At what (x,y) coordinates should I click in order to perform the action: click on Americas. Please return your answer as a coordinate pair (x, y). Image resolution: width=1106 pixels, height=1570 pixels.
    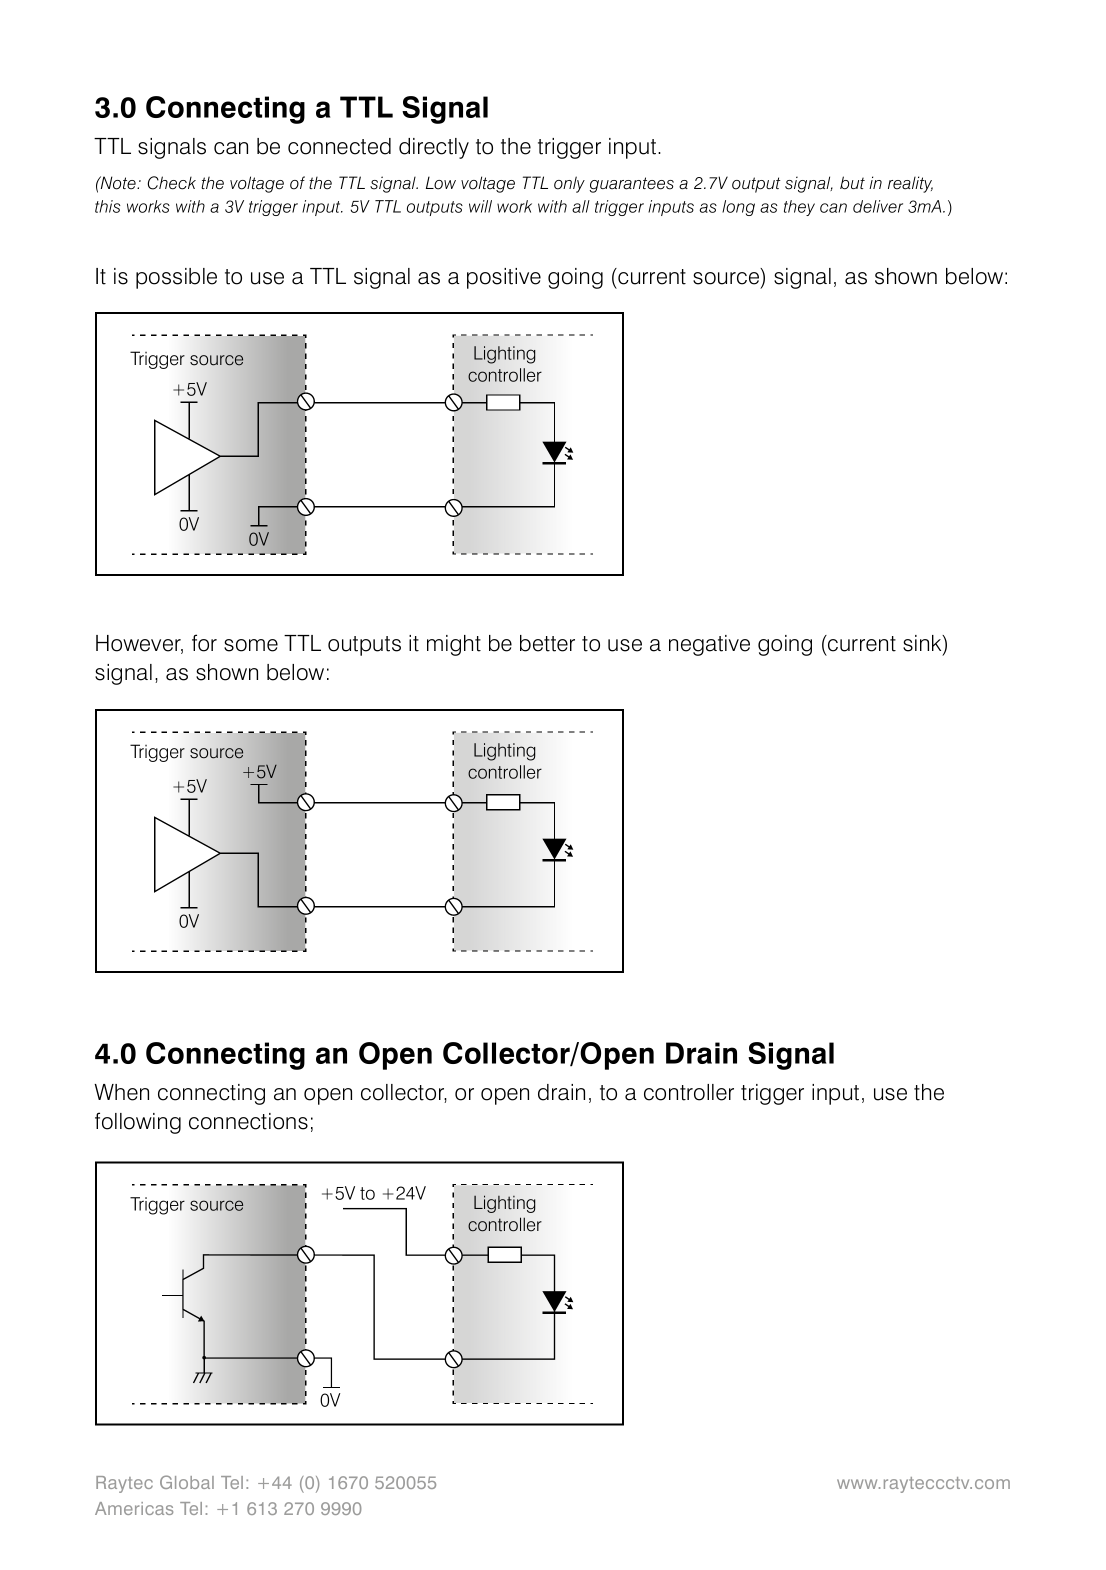
    Looking at the image, I should click on (134, 1508).
